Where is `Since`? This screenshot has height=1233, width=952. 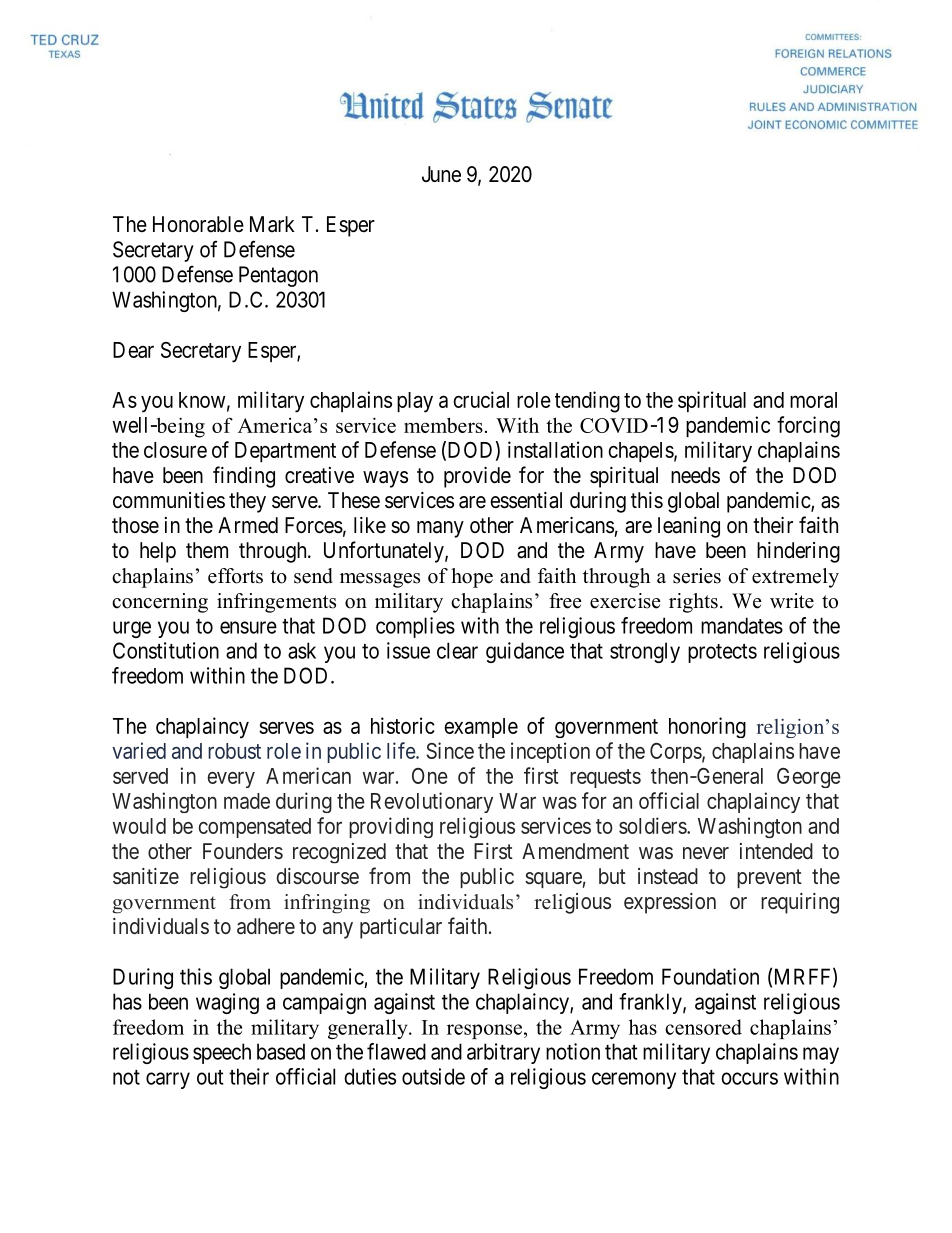 Since is located at coordinates (450, 750).
